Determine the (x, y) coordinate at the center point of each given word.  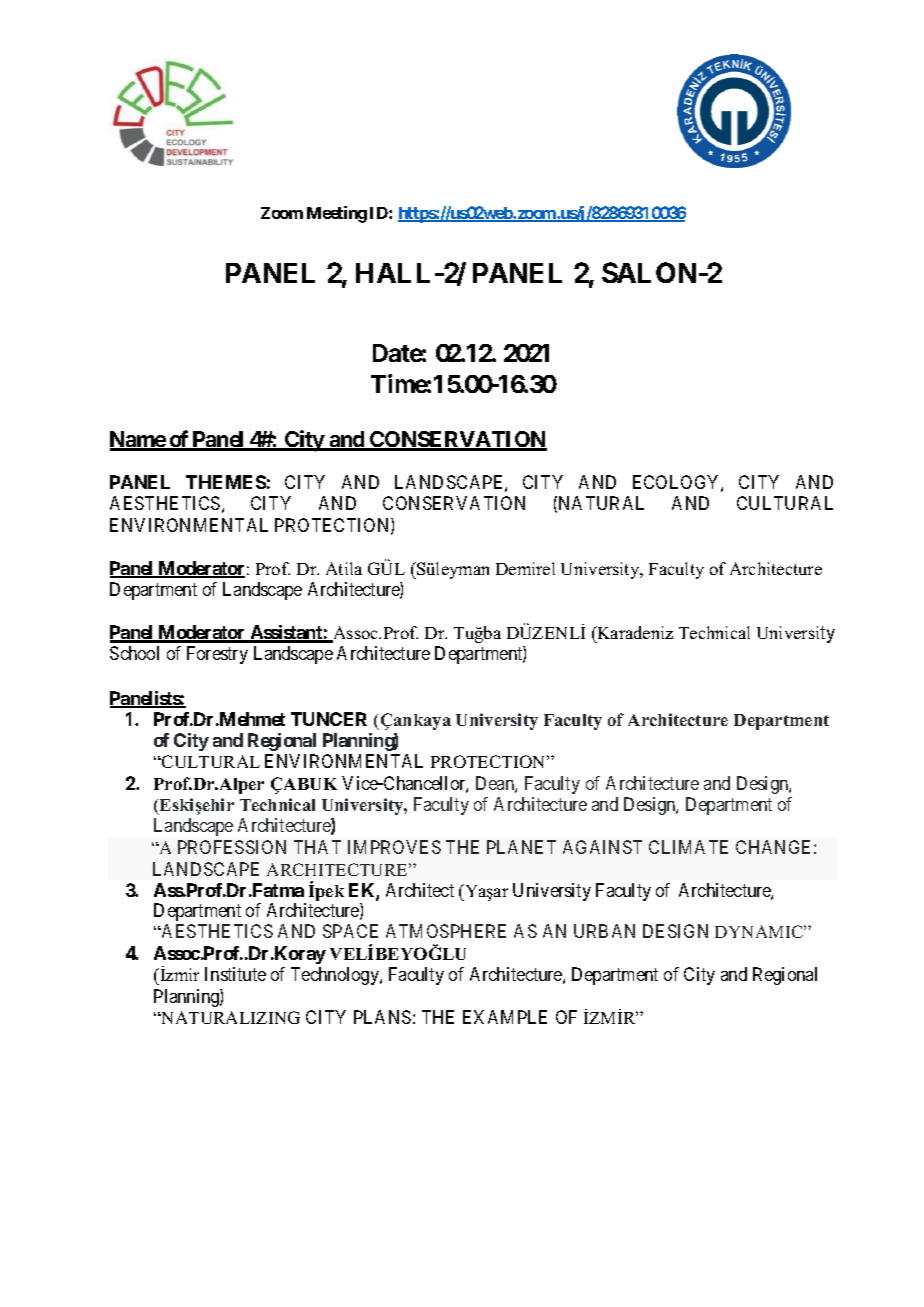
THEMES (226, 482)
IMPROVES (394, 847)
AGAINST (602, 847)
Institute (235, 974)
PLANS (382, 1017)
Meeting (337, 214)
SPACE (350, 931)
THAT (317, 847)
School (134, 653)
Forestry (217, 655)
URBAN (604, 931)
